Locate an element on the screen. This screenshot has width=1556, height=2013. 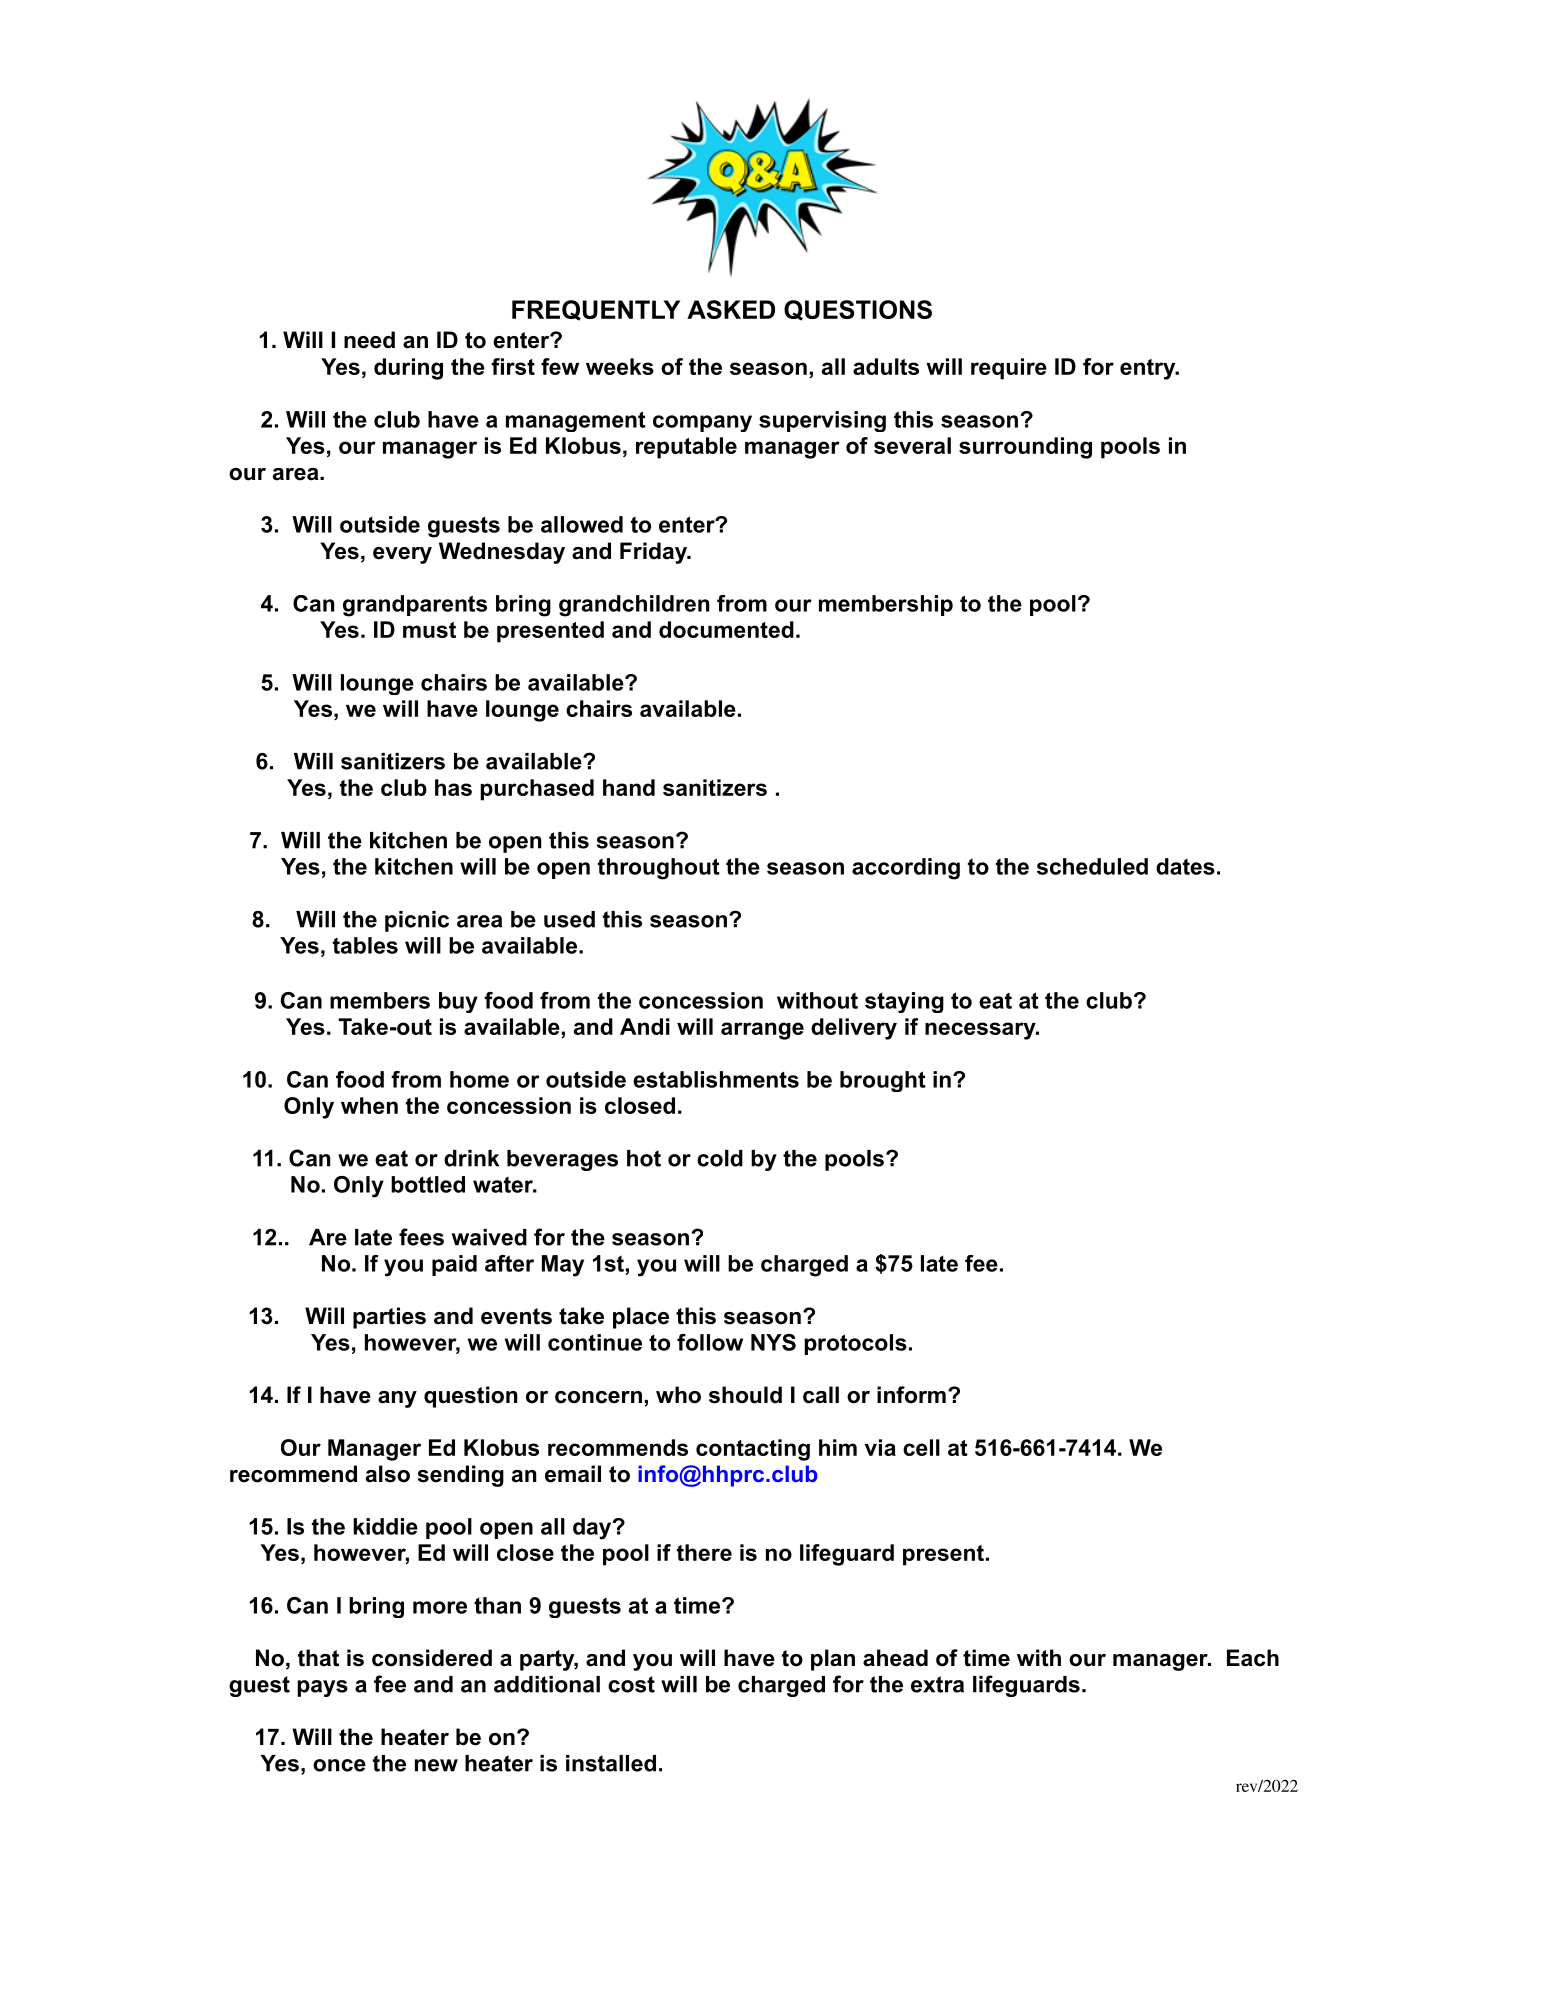
sending is located at coordinates (461, 1476).
